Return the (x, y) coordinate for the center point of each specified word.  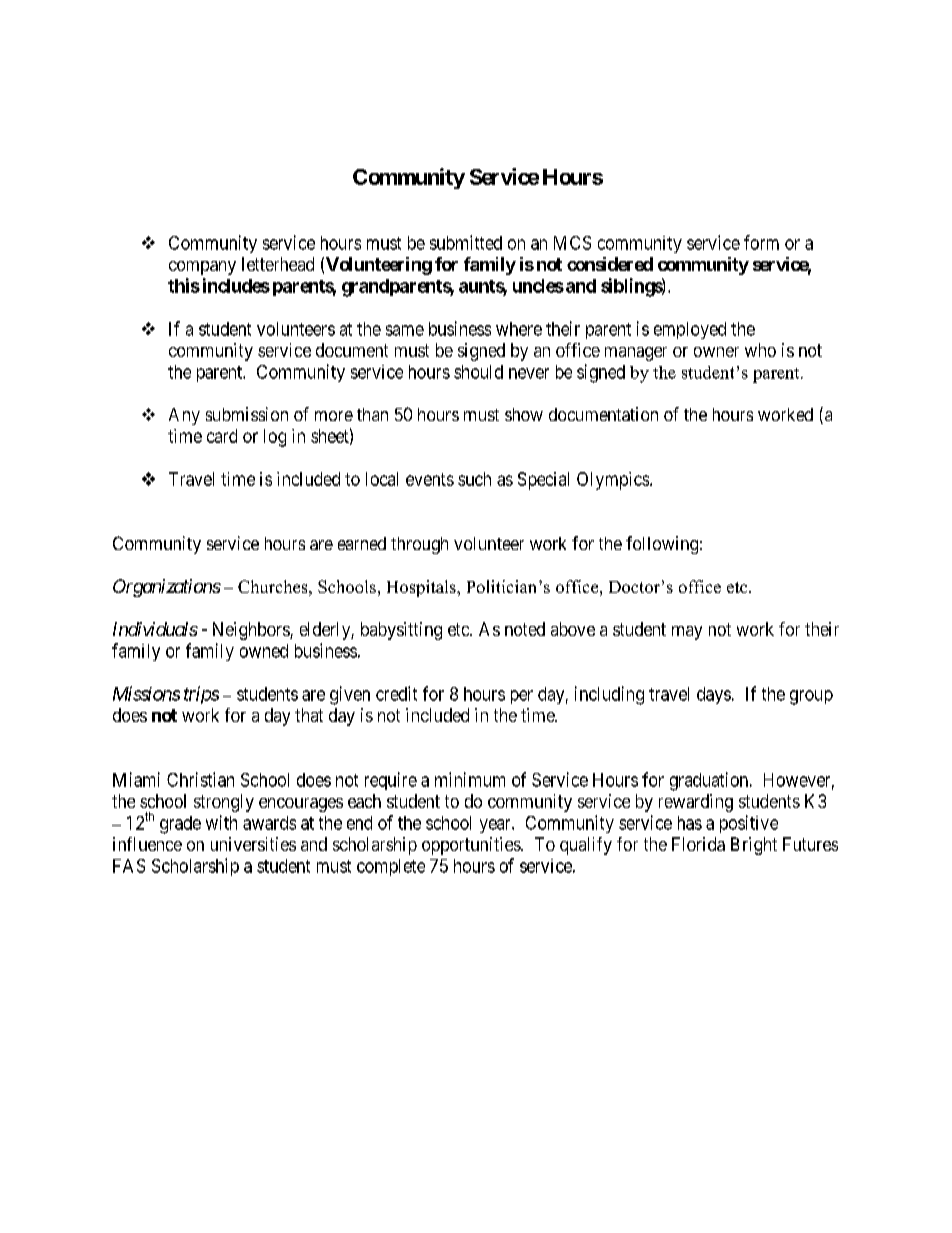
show (524, 414)
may (687, 633)
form (761, 242)
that (309, 715)
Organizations (167, 588)
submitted (466, 242)
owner (716, 352)
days (714, 695)
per (522, 697)
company (202, 268)
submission (247, 414)
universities (253, 844)
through (419, 545)
